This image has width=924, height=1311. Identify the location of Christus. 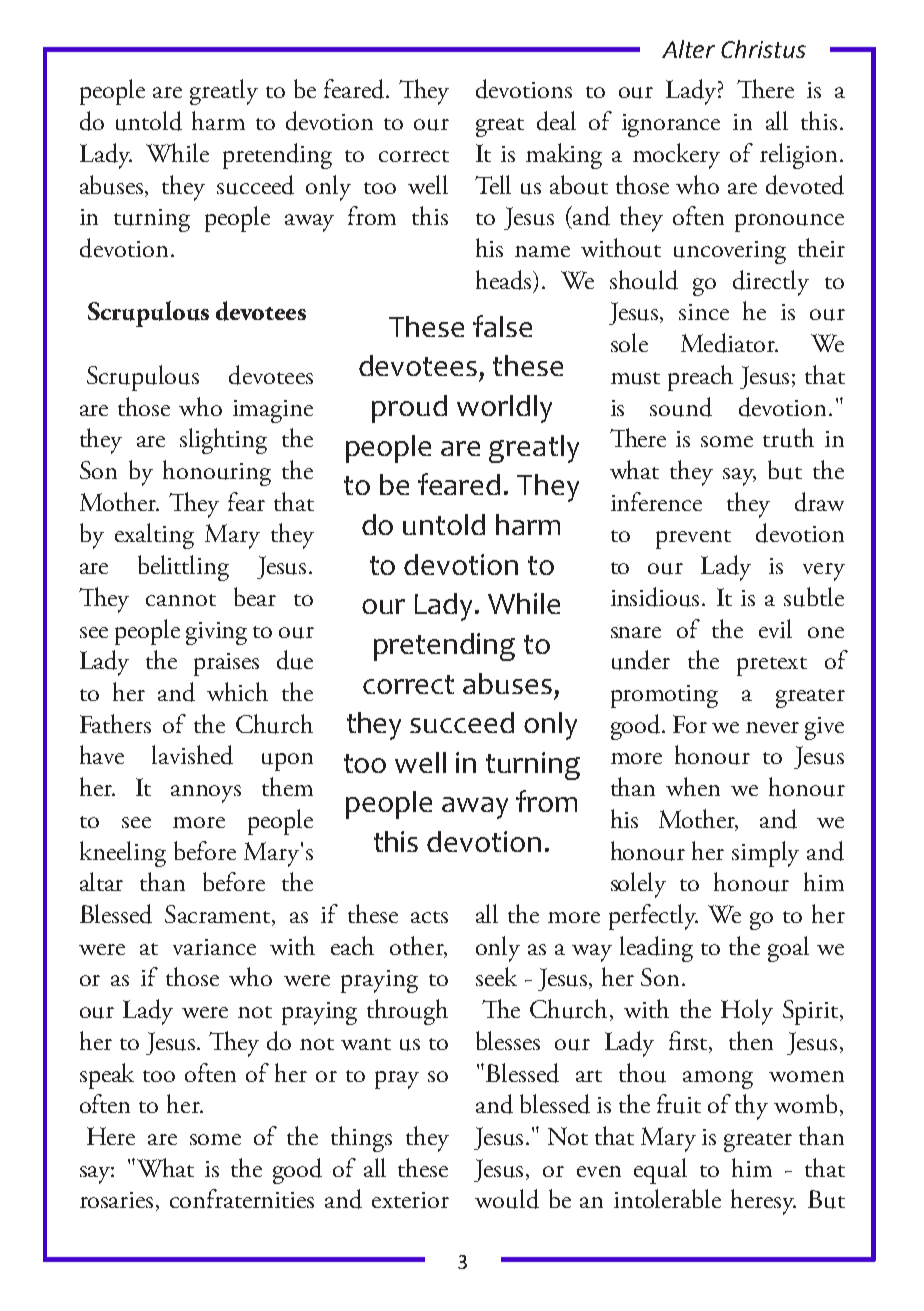
(763, 49).
